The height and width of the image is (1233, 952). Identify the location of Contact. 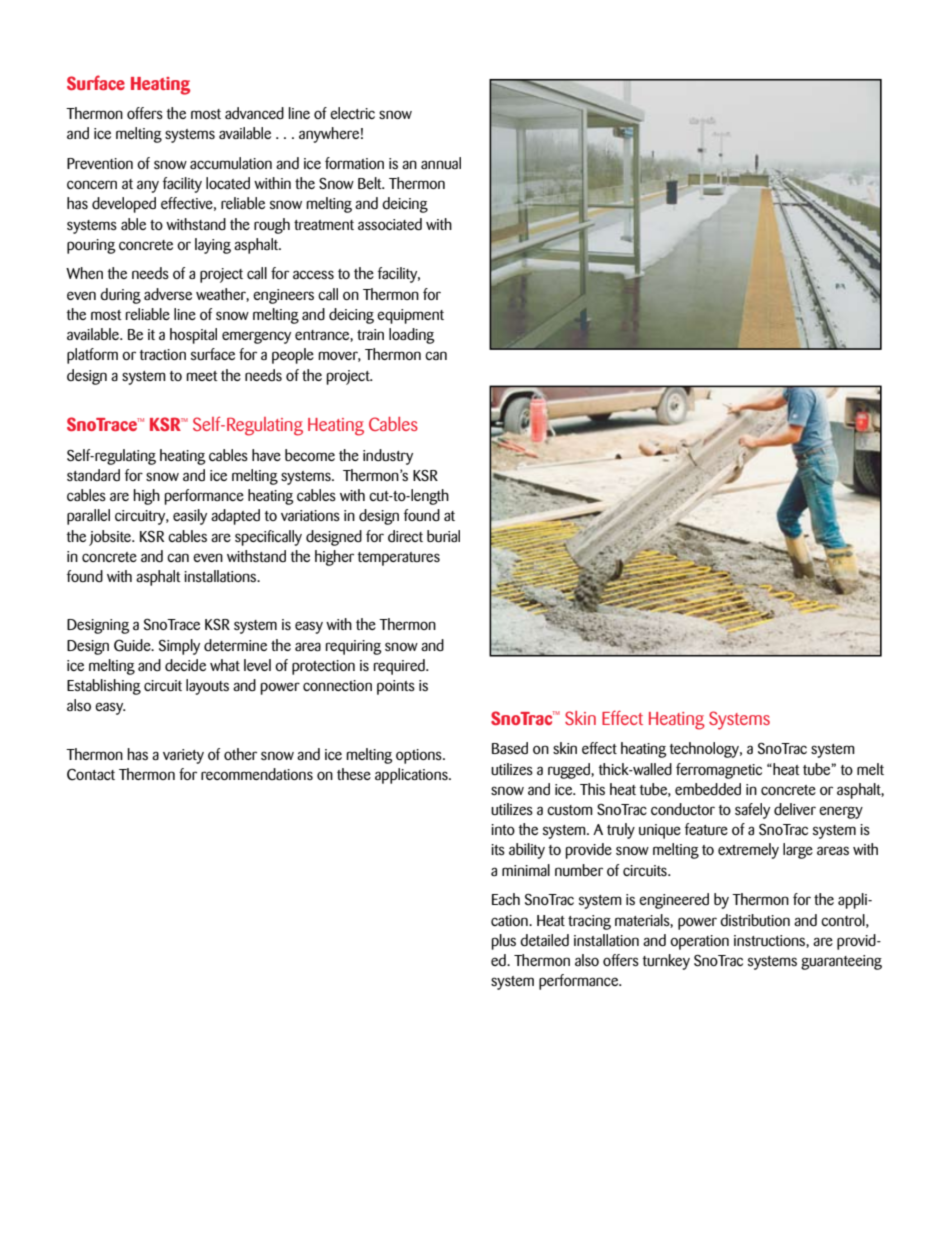
(91, 774).
